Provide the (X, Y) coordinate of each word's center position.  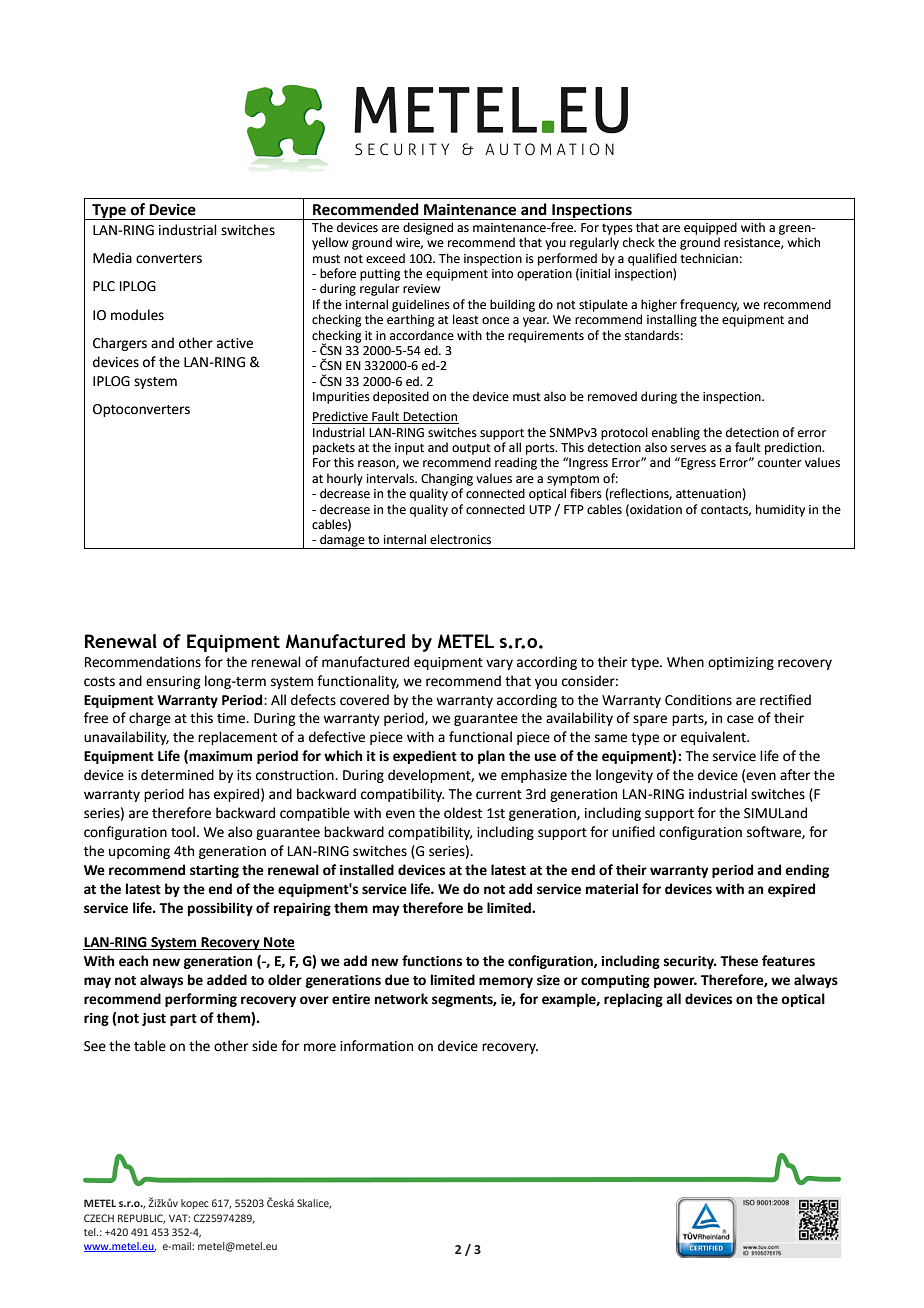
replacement (237, 738)
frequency (709, 305)
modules (137, 315)
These (739, 961)
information (376, 1046)
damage (342, 541)
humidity (780, 510)
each (133, 961)
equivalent (714, 738)
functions (432, 961)
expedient (425, 757)
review (421, 289)
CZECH (99, 1218)
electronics (460, 539)
